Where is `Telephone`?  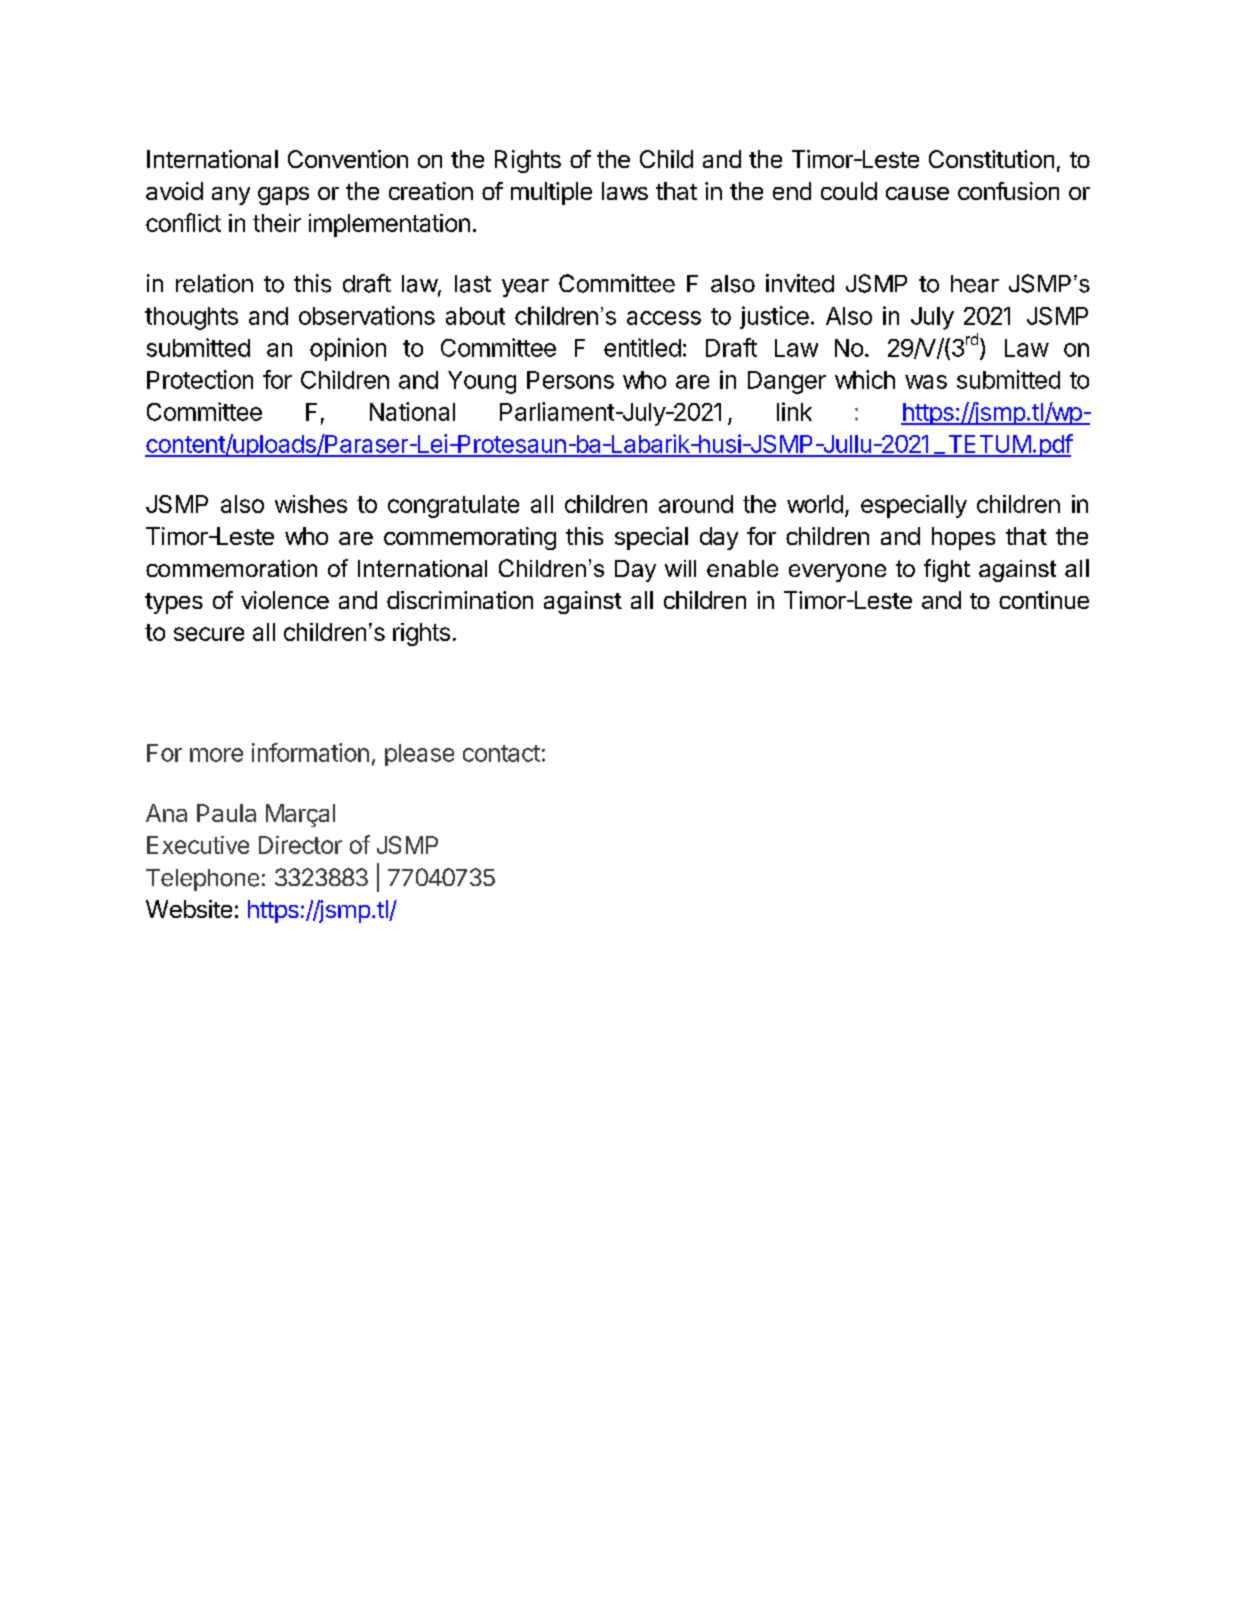 Telephone is located at coordinates (202, 880).
